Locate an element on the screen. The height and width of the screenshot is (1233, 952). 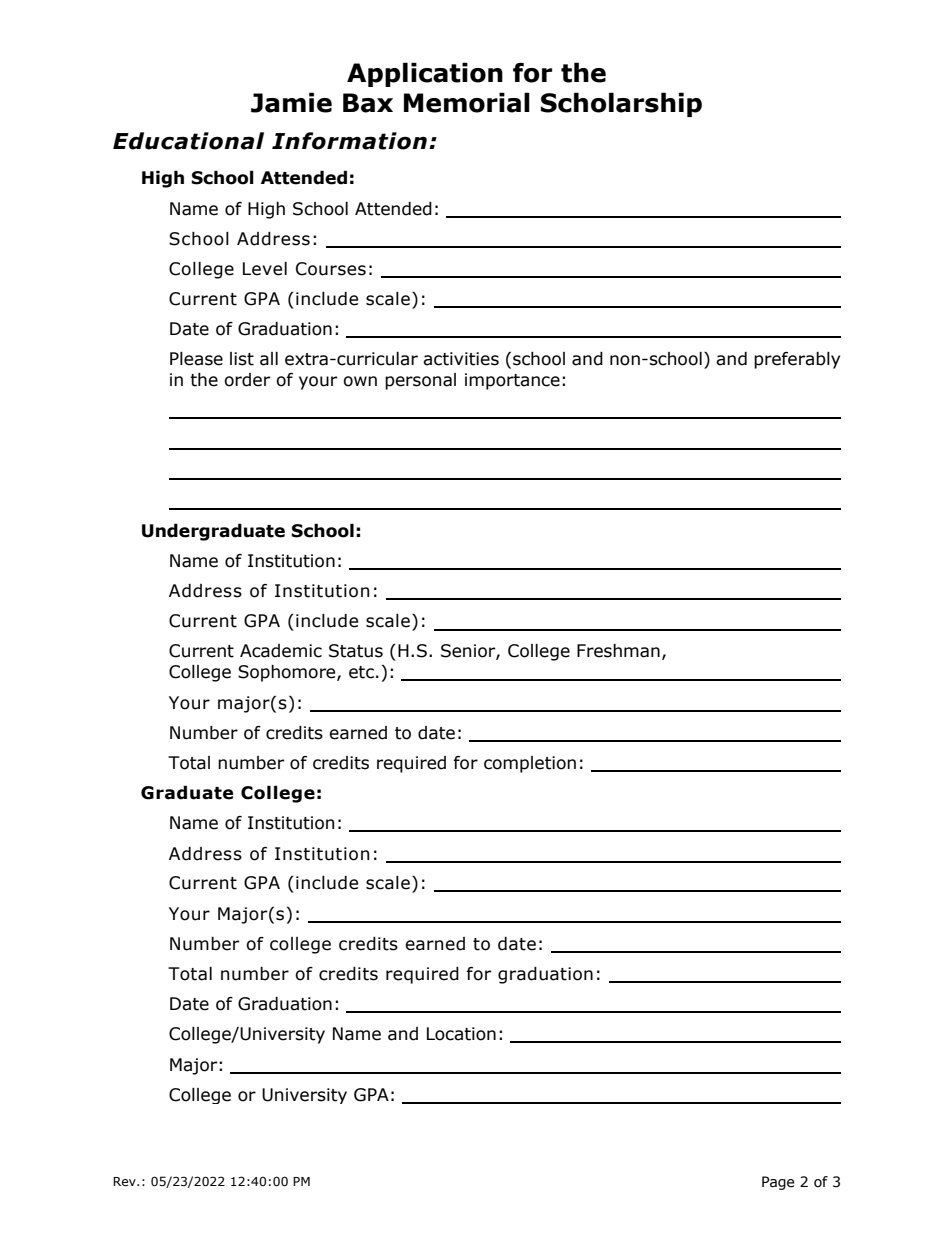
Page is located at coordinates (778, 1183).
